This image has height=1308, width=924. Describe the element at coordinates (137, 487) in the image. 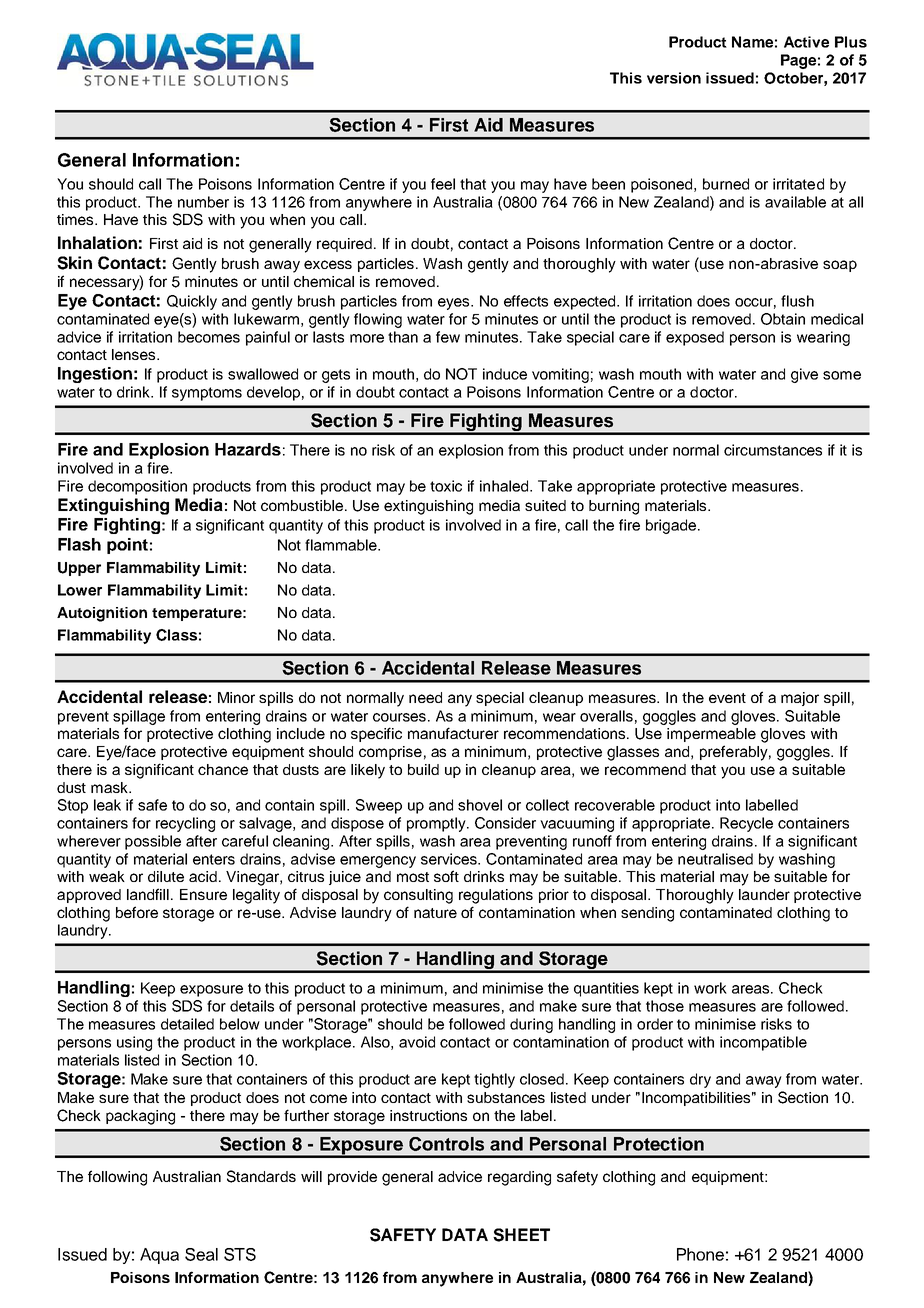

I see `decomposition` at that location.
